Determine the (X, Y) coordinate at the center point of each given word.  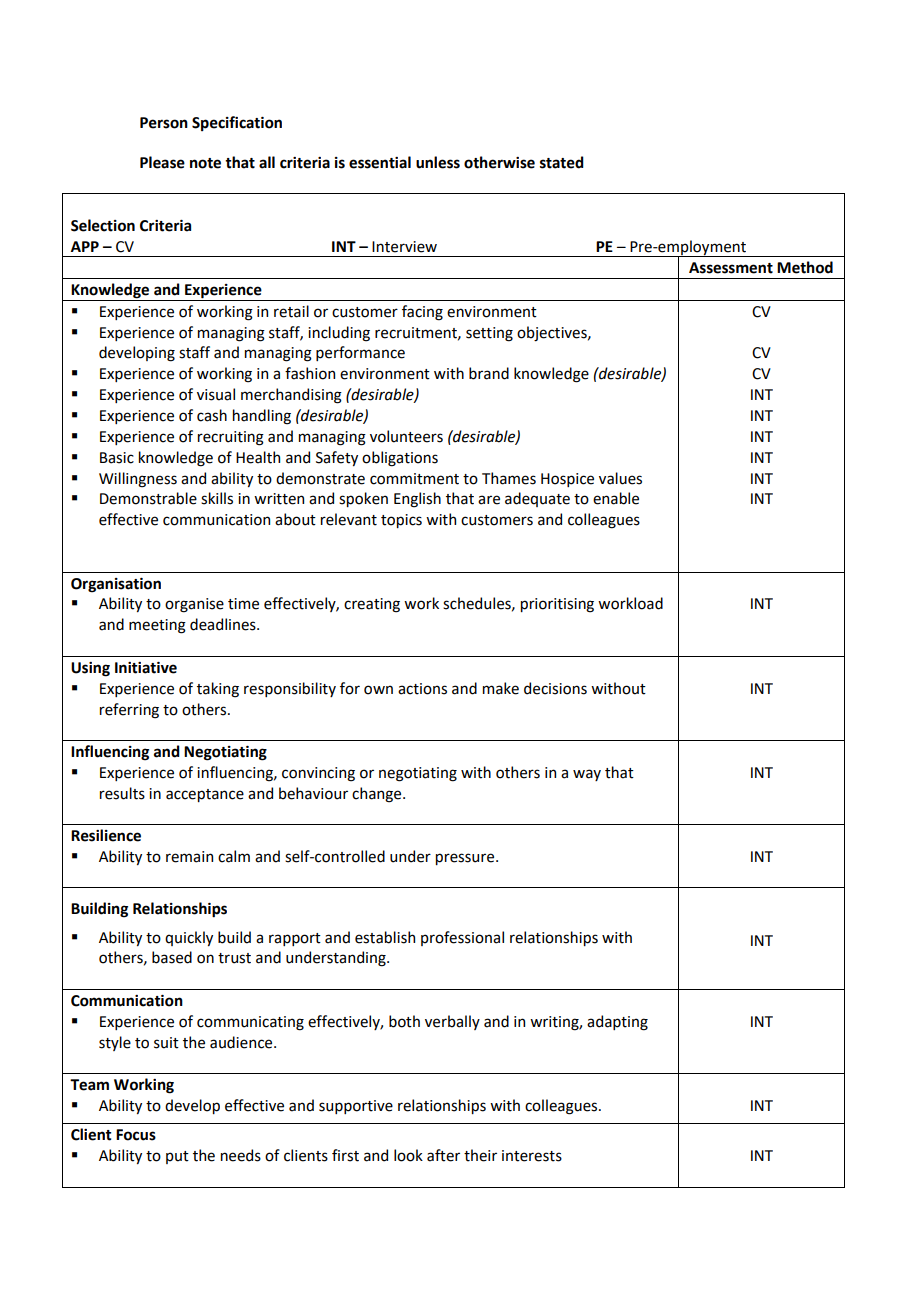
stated (562, 162)
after (443, 1155)
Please (162, 162)
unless (438, 162)
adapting (617, 1023)
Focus (136, 1135)
